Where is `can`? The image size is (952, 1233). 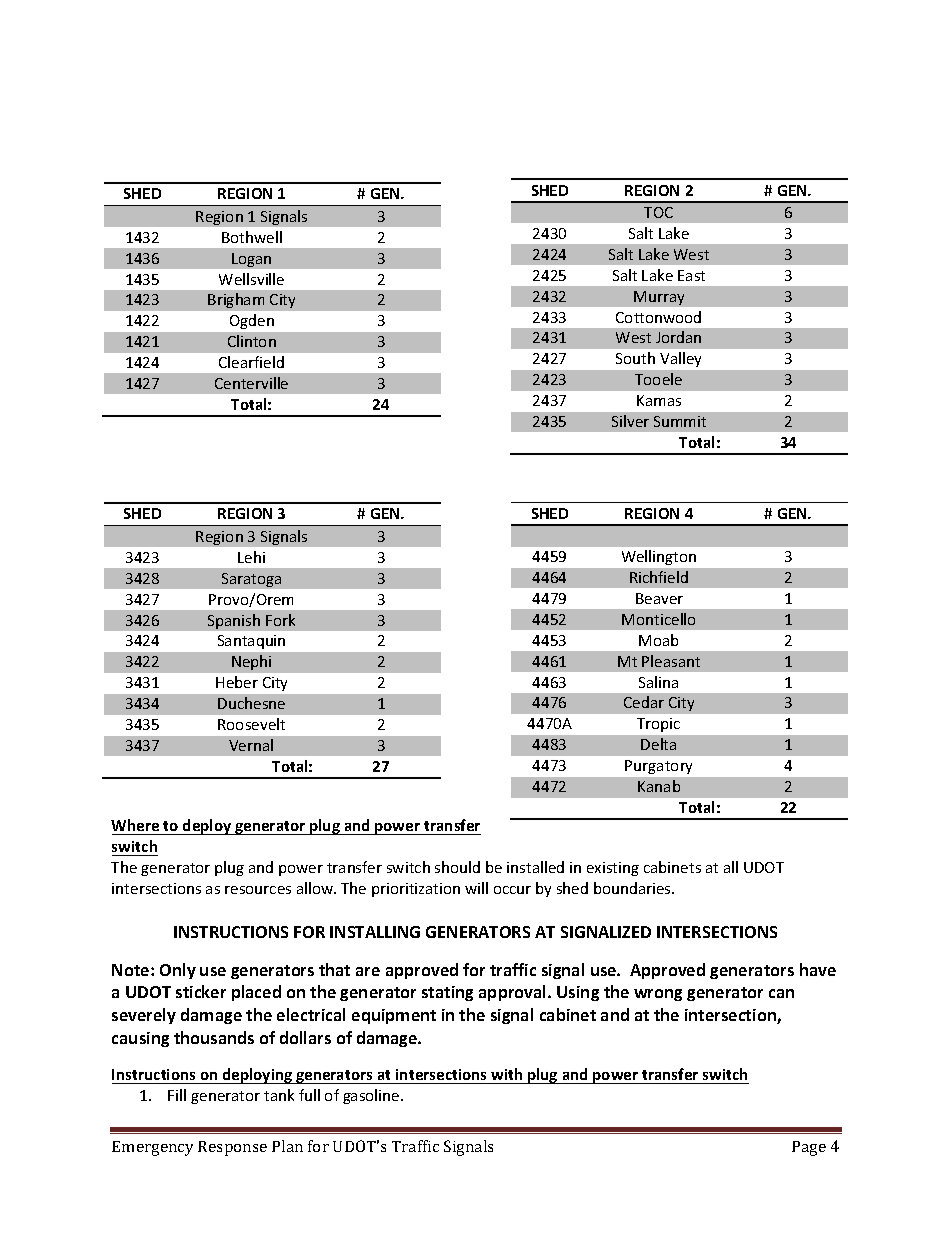 can is located at coordinates (781, 993).
